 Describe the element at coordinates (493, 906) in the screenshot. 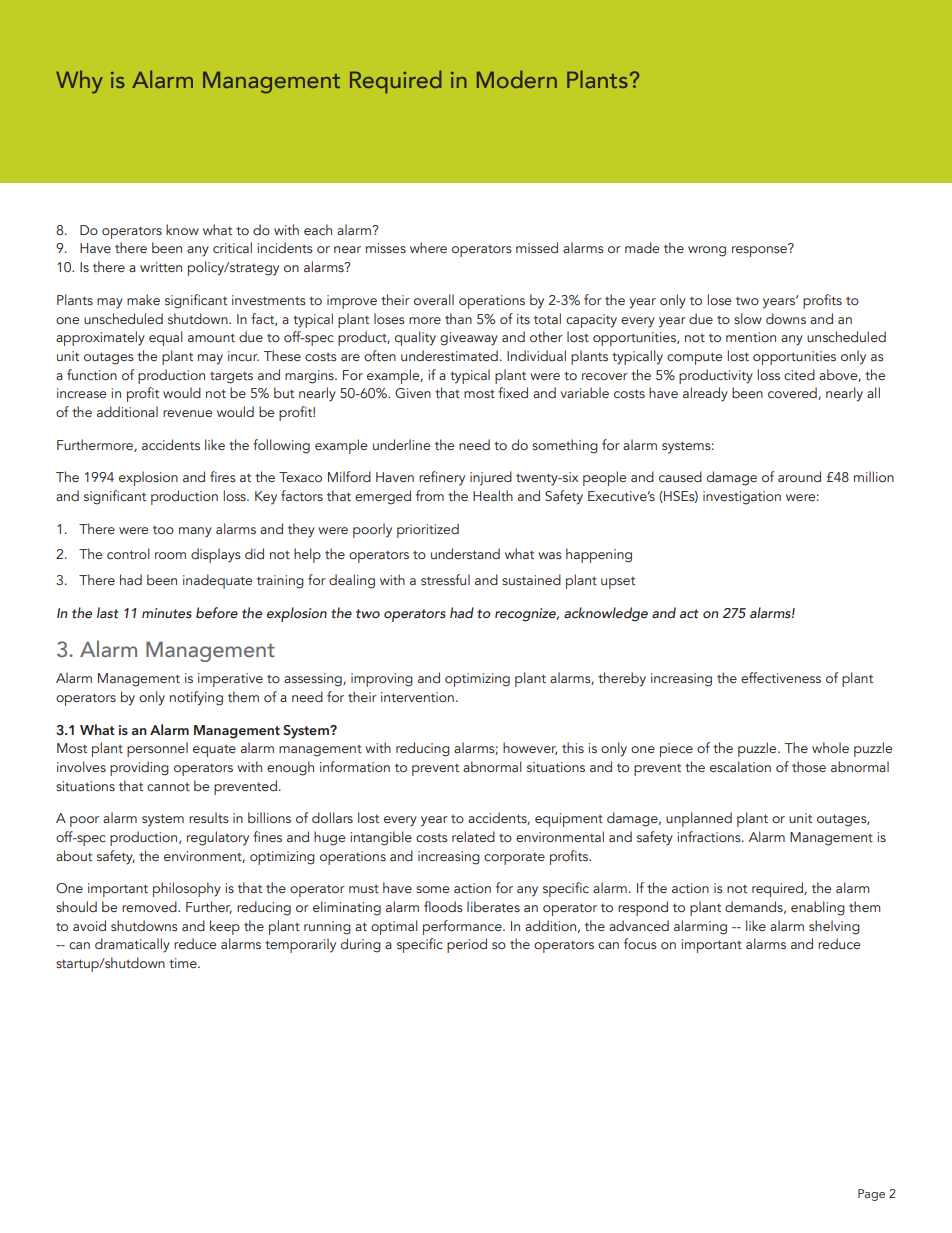

I see `liberates` at that location.
